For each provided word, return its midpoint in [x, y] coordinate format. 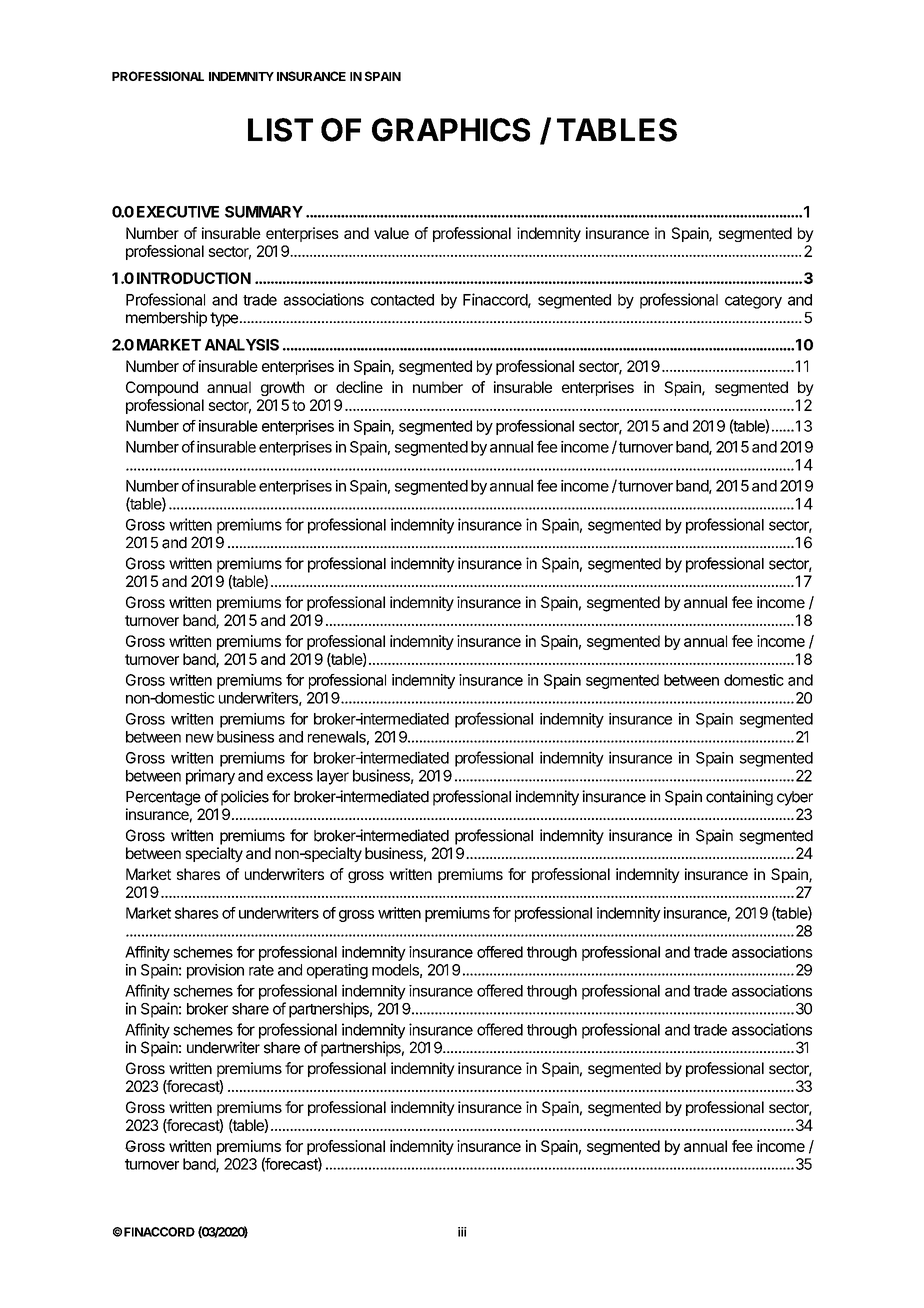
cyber [795, 798]
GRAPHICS [451, 130]
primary [210, 777]
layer [333, 777]
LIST [280, 130]
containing [739, 798]
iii [462, 1232]
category [753, 302]
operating [337, 971]
